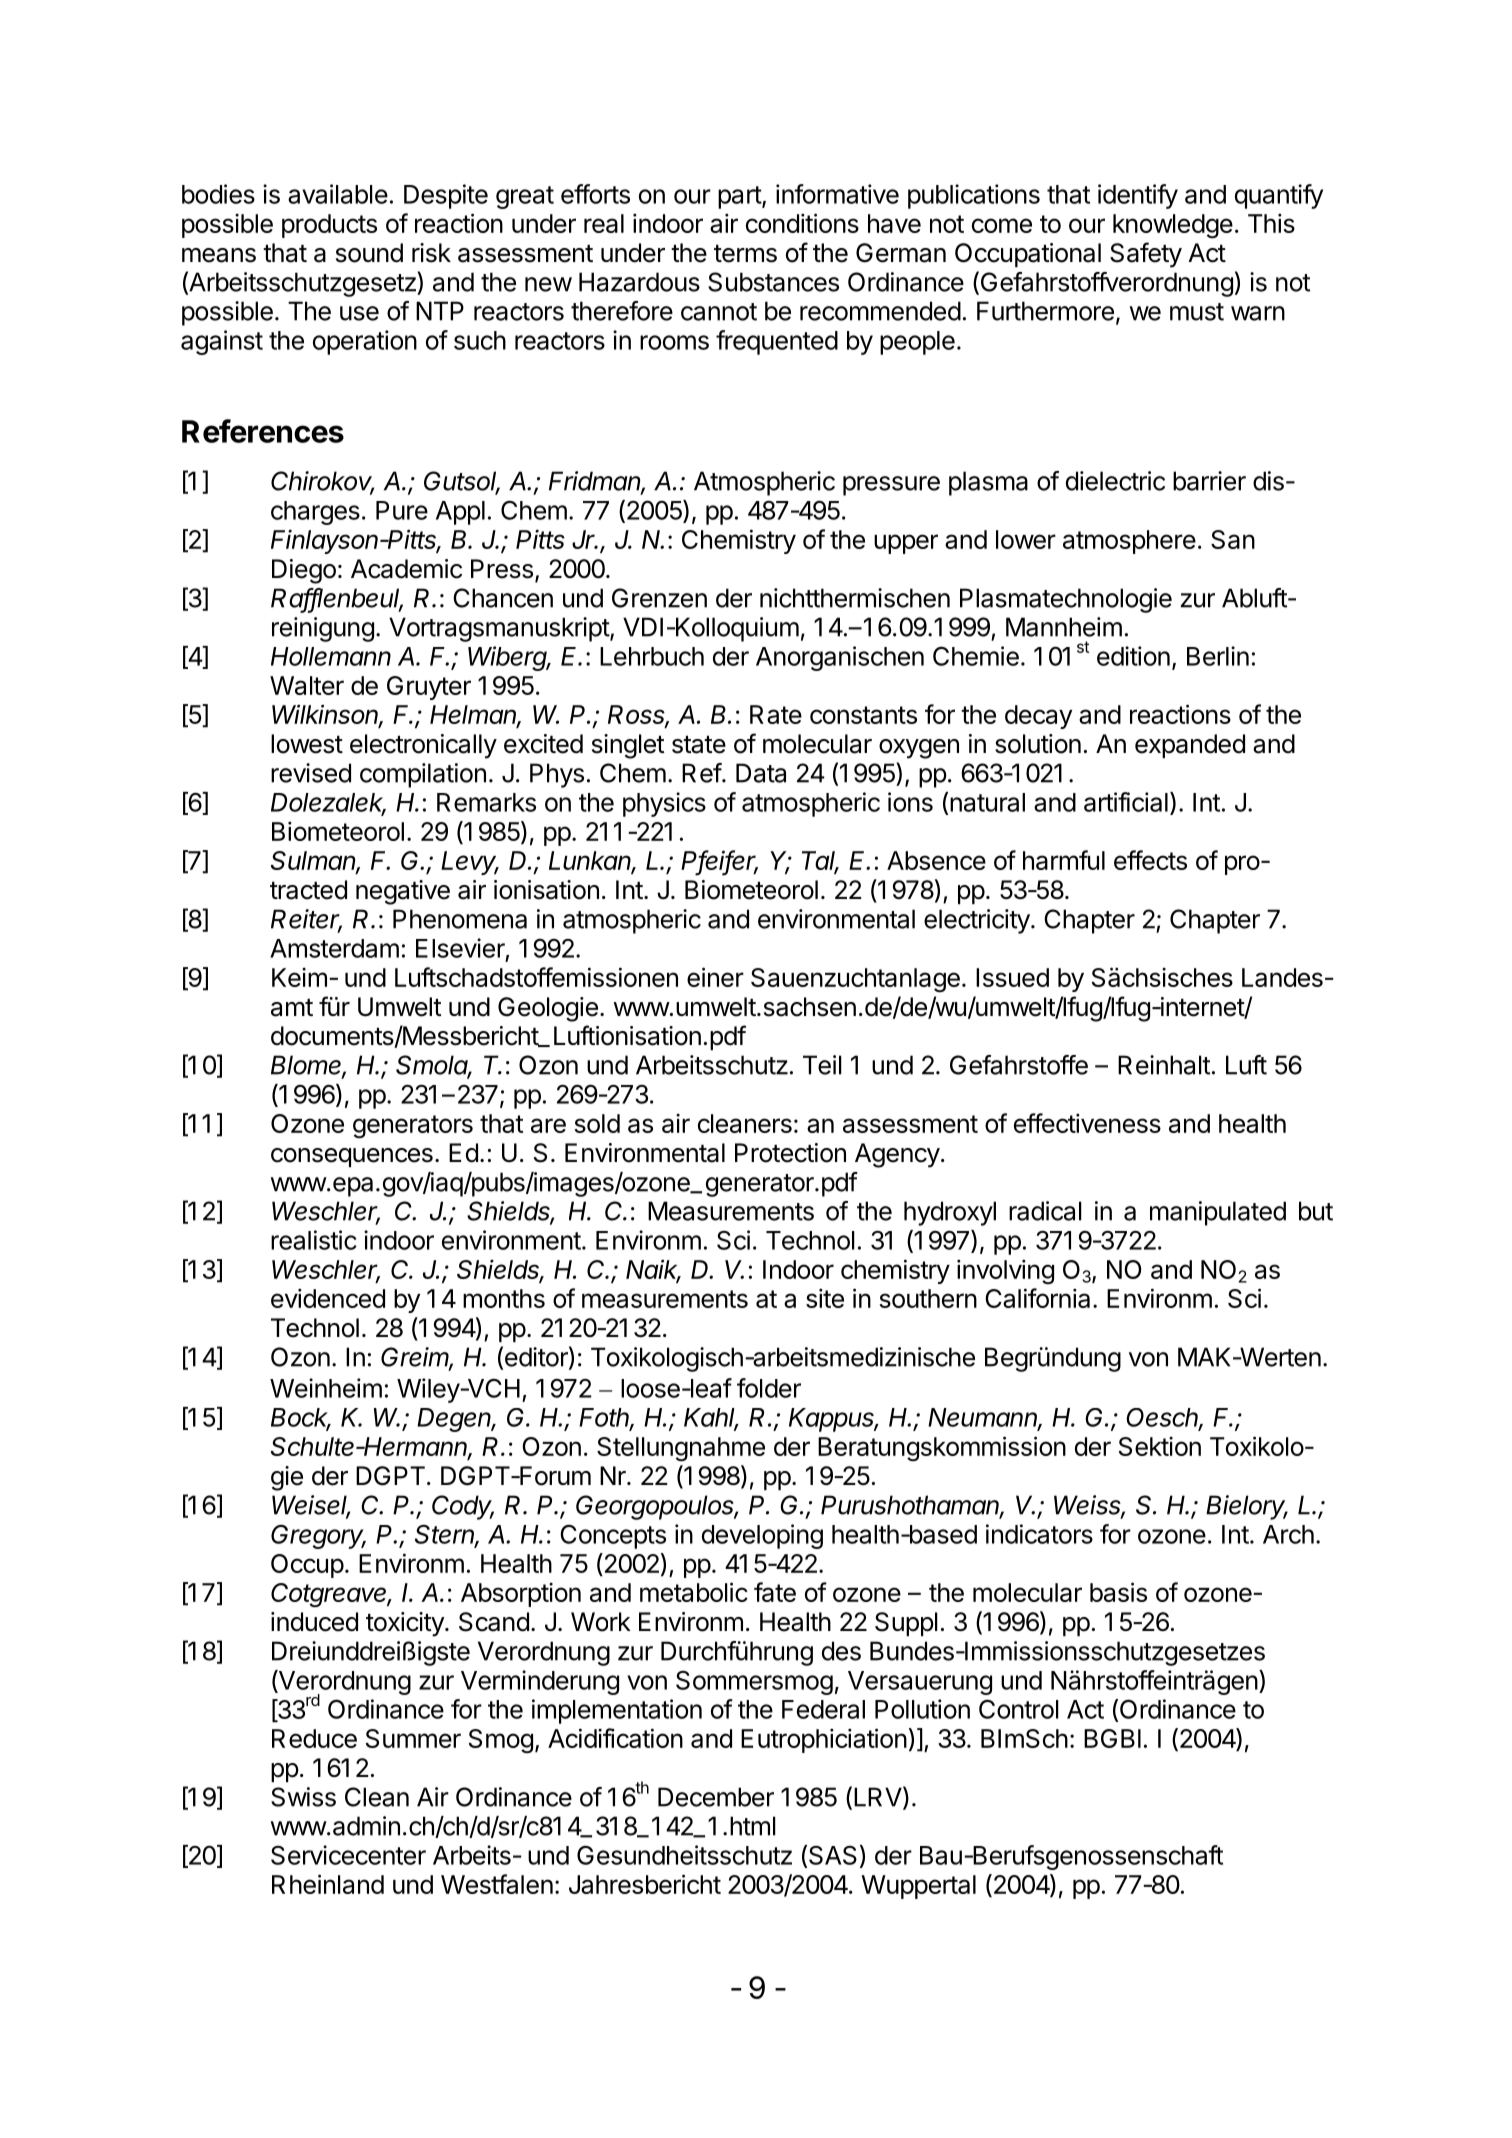 This screenshot has width=1512, height=2138. Describe the element at coordinates (1173, 226) in the screenshot. I see `knowledge` at that location.
